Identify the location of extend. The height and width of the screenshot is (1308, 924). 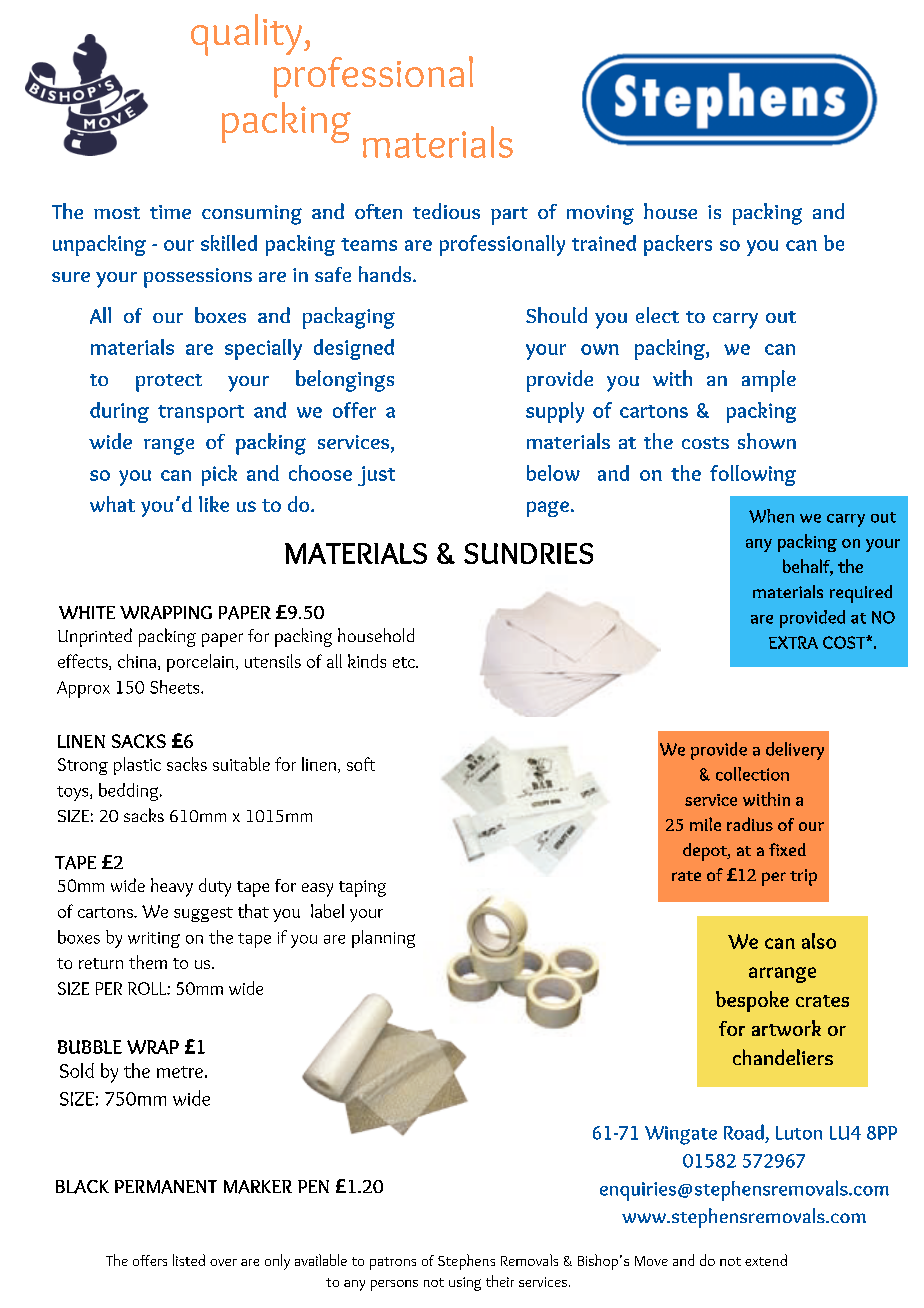
(766, 1260).
